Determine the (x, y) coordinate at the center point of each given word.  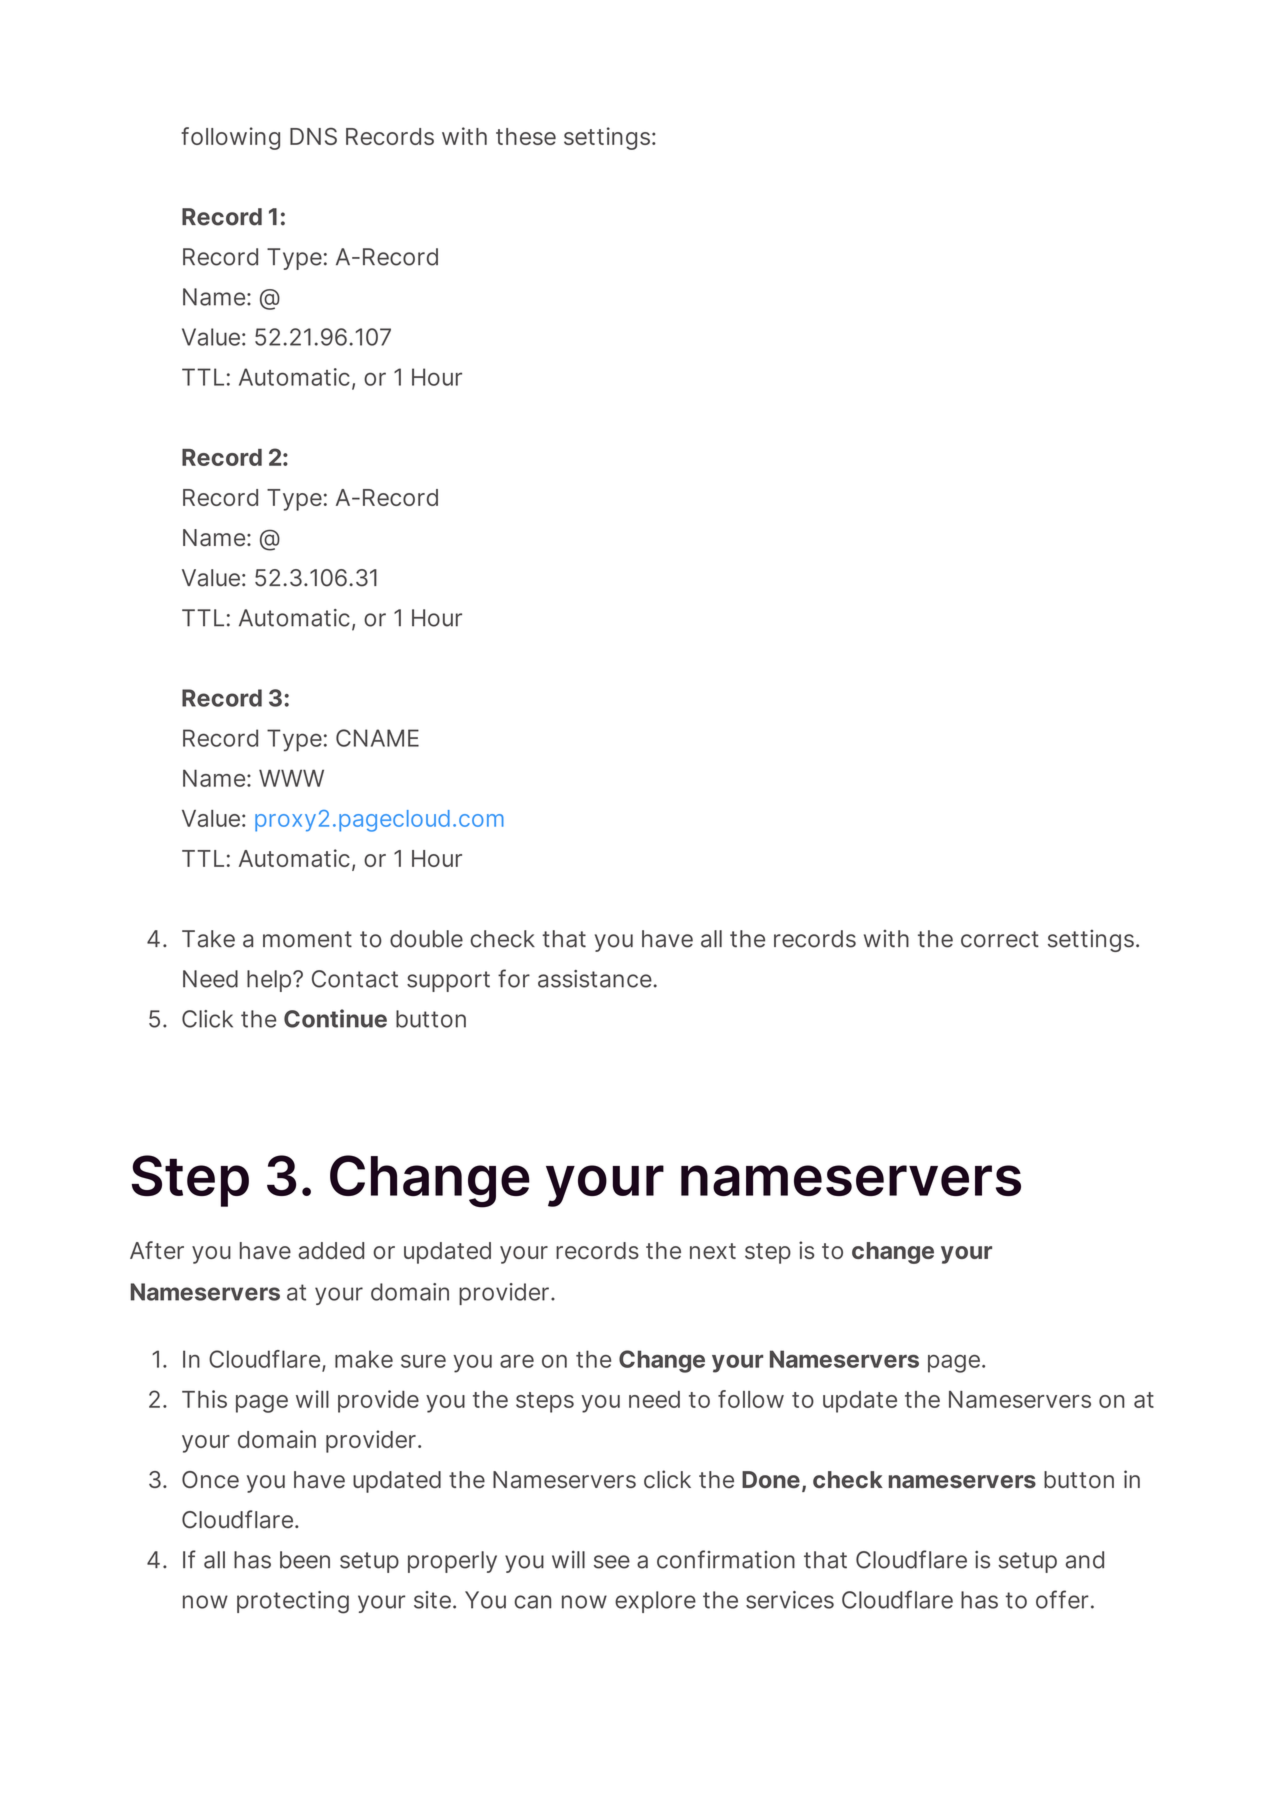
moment (307, 939)
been (305, 1560)
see (612, 1562)
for (514, 978)
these (526, 136)
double (426, 939)
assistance (596, 979)
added (331, 1250)
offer (1062, 1599)
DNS (313, 136)
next (713, 1251)
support (448, 981)
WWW (291, 778)
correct (1000, 939)
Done (771, 1479)
